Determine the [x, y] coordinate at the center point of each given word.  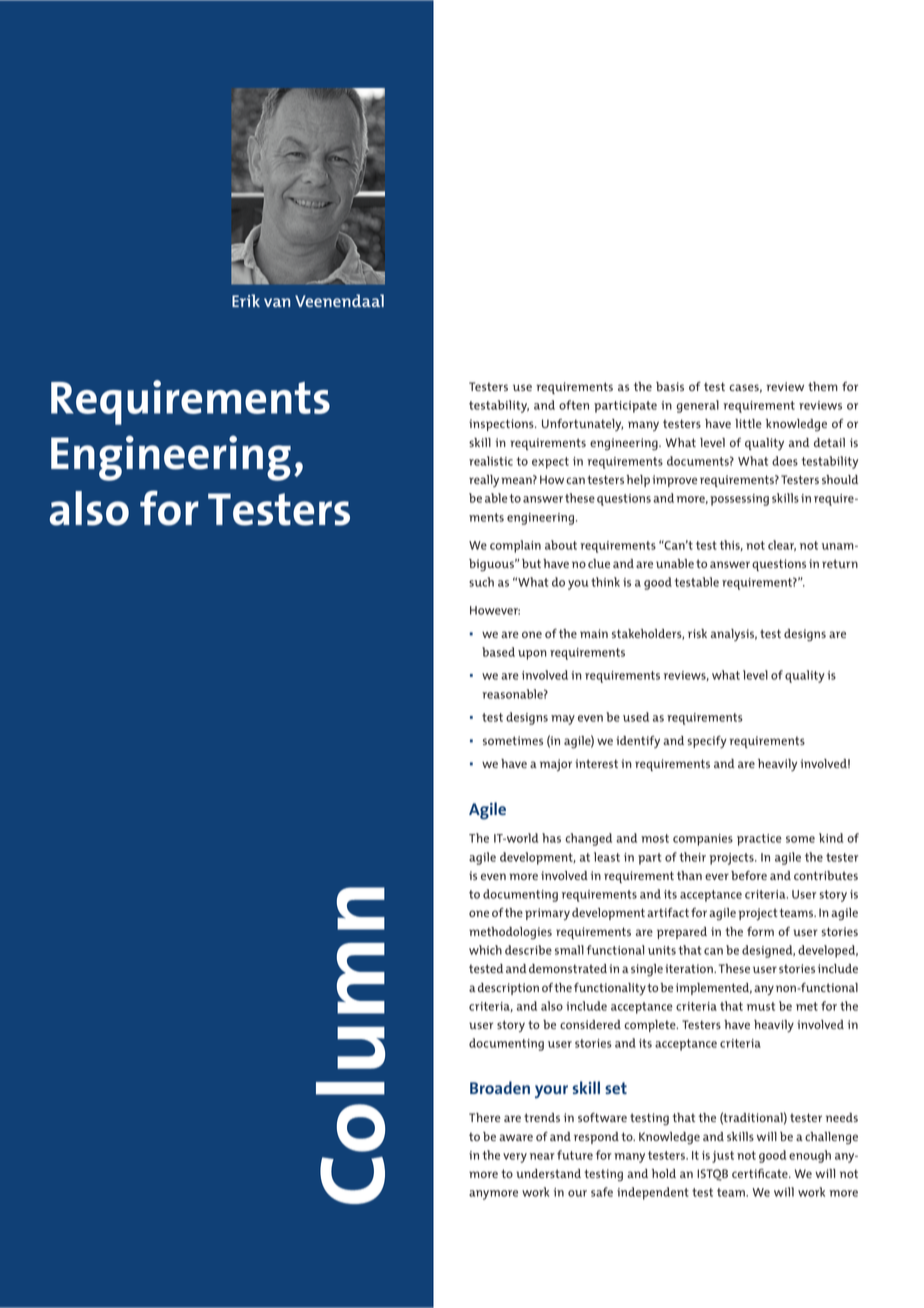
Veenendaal [339, 300]
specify [707, 742]
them [823, 386]
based [498, 652]
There [484, 1117]
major [556, 765]
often [574, 405]
